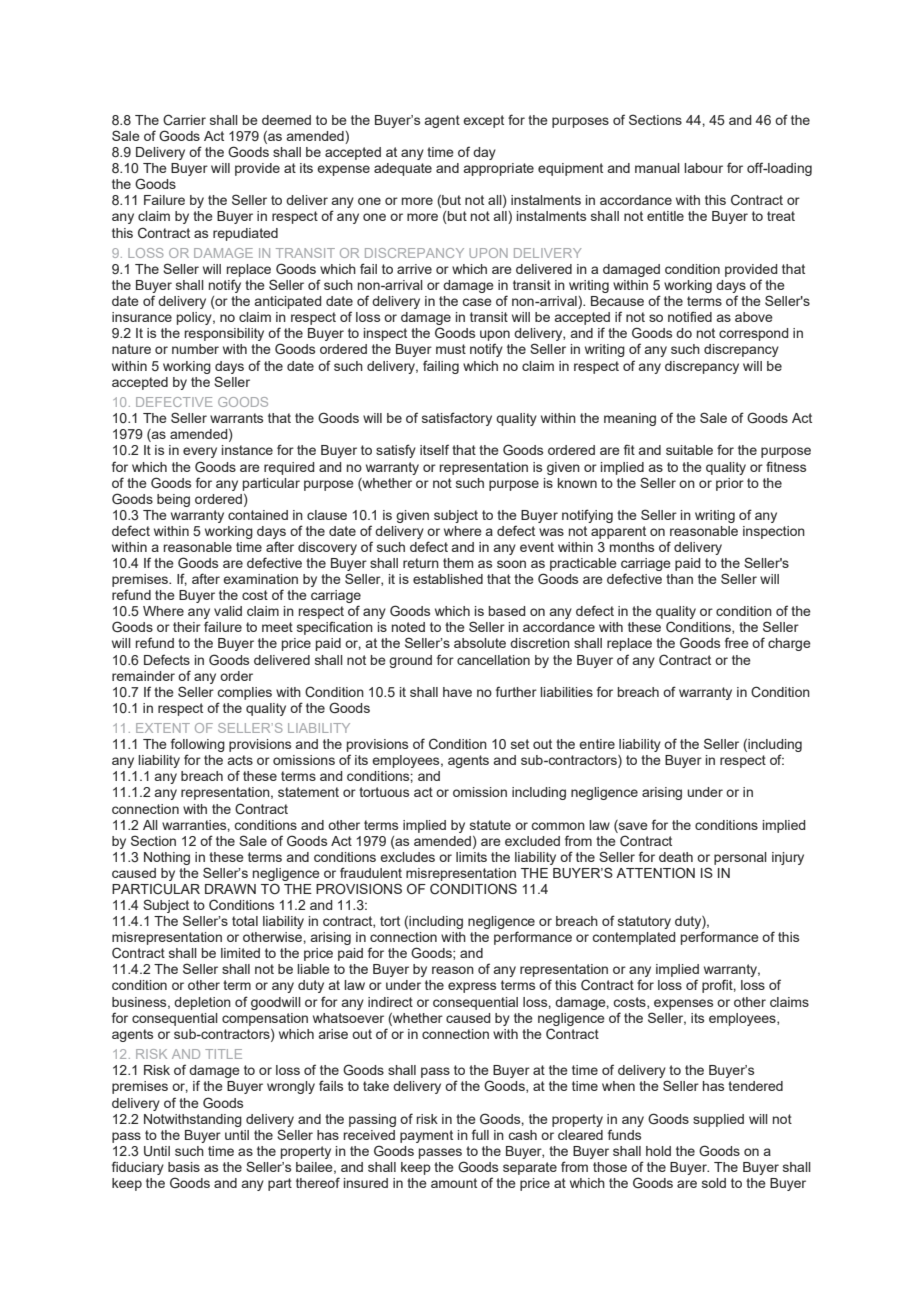  What do you see at coordinates (434, 449) in the page?
I see `itself` at bounding box center [434, 449].
